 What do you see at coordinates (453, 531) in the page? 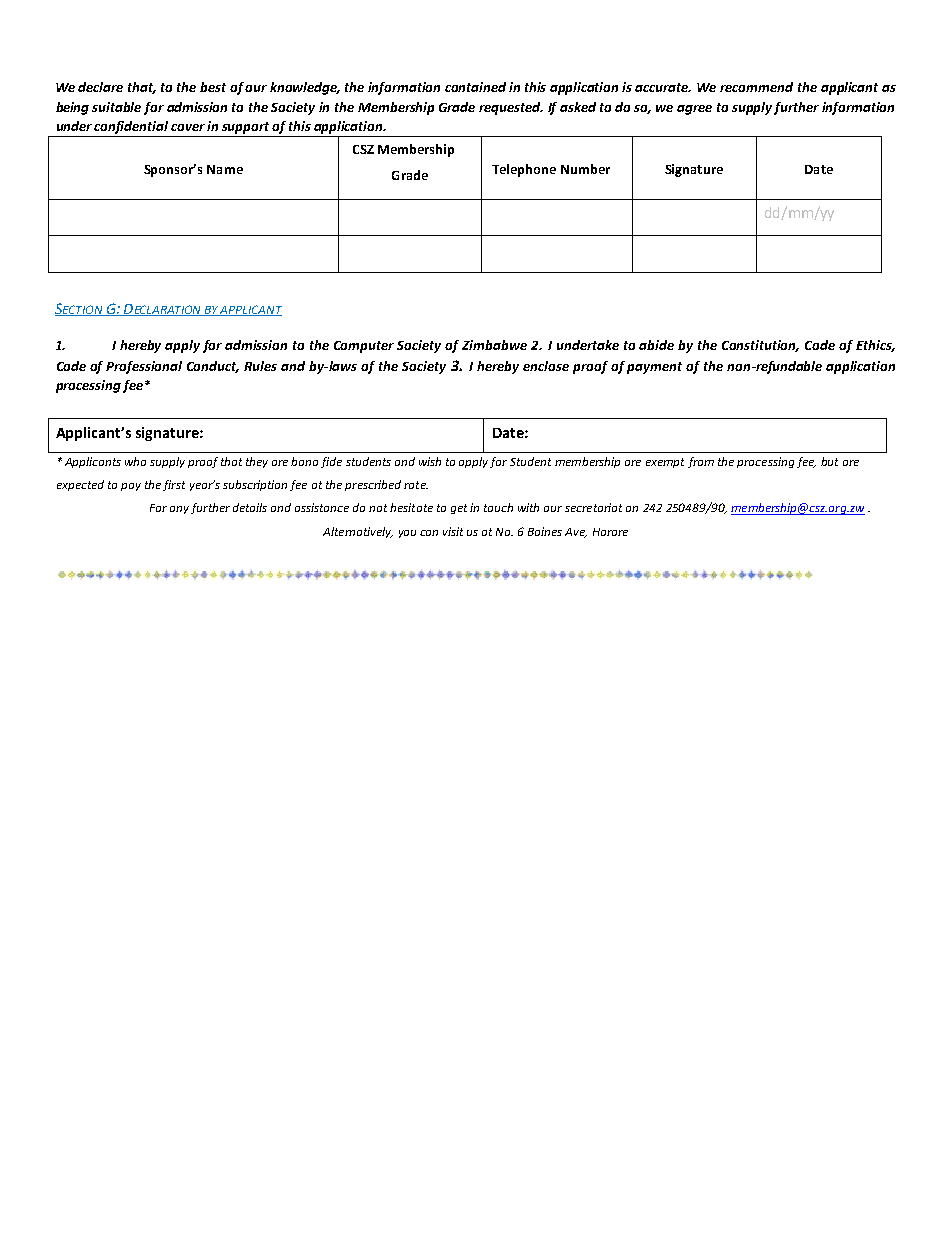
I see `visit` at bounding box center [453, 531].
